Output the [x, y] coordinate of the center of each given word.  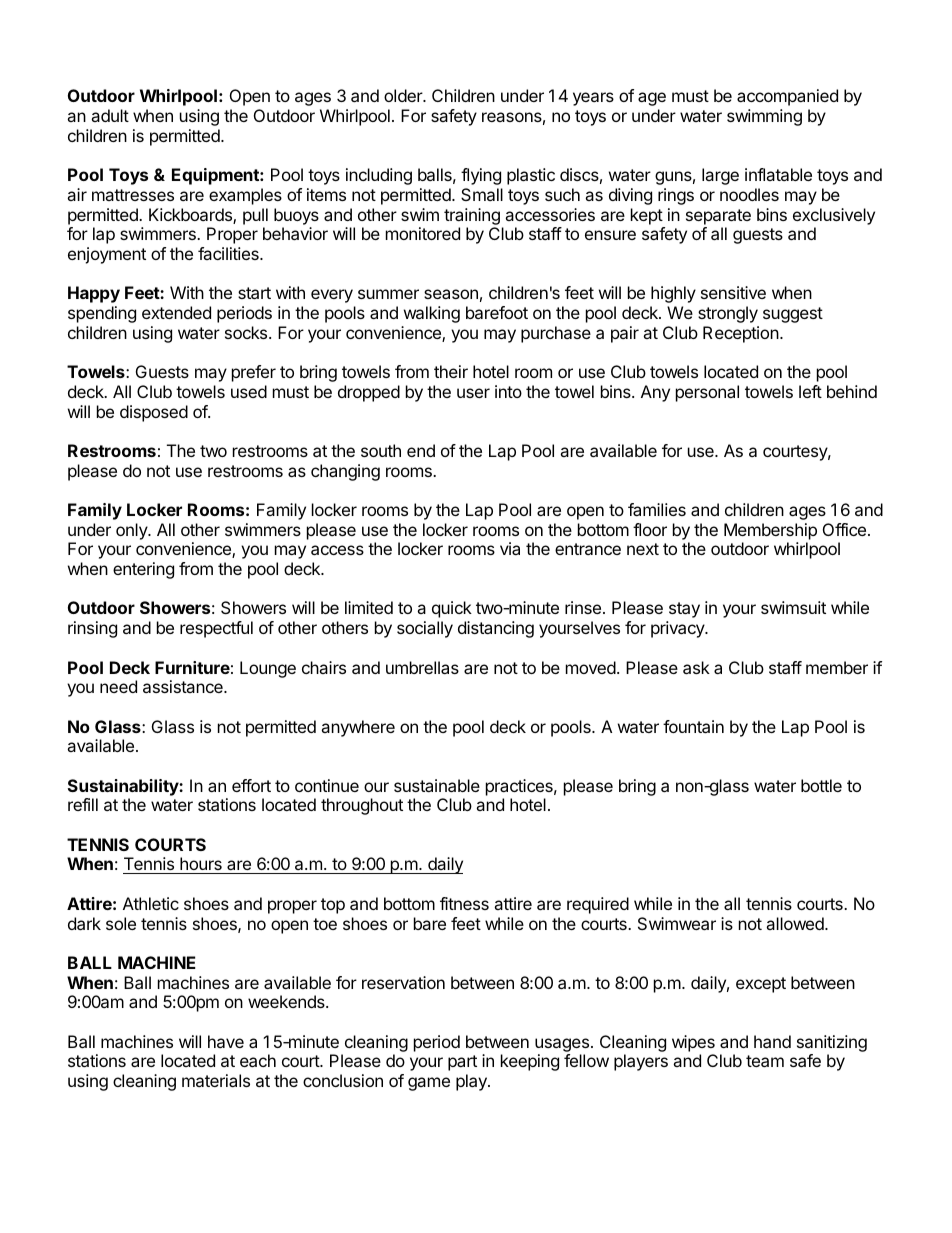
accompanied [787, 97]
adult [110, 115]
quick [452, 609]
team [765, 1061]
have [226, 1041]
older [404, 95]
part [462, 1063]
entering [143, 570]
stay [684, 610]
